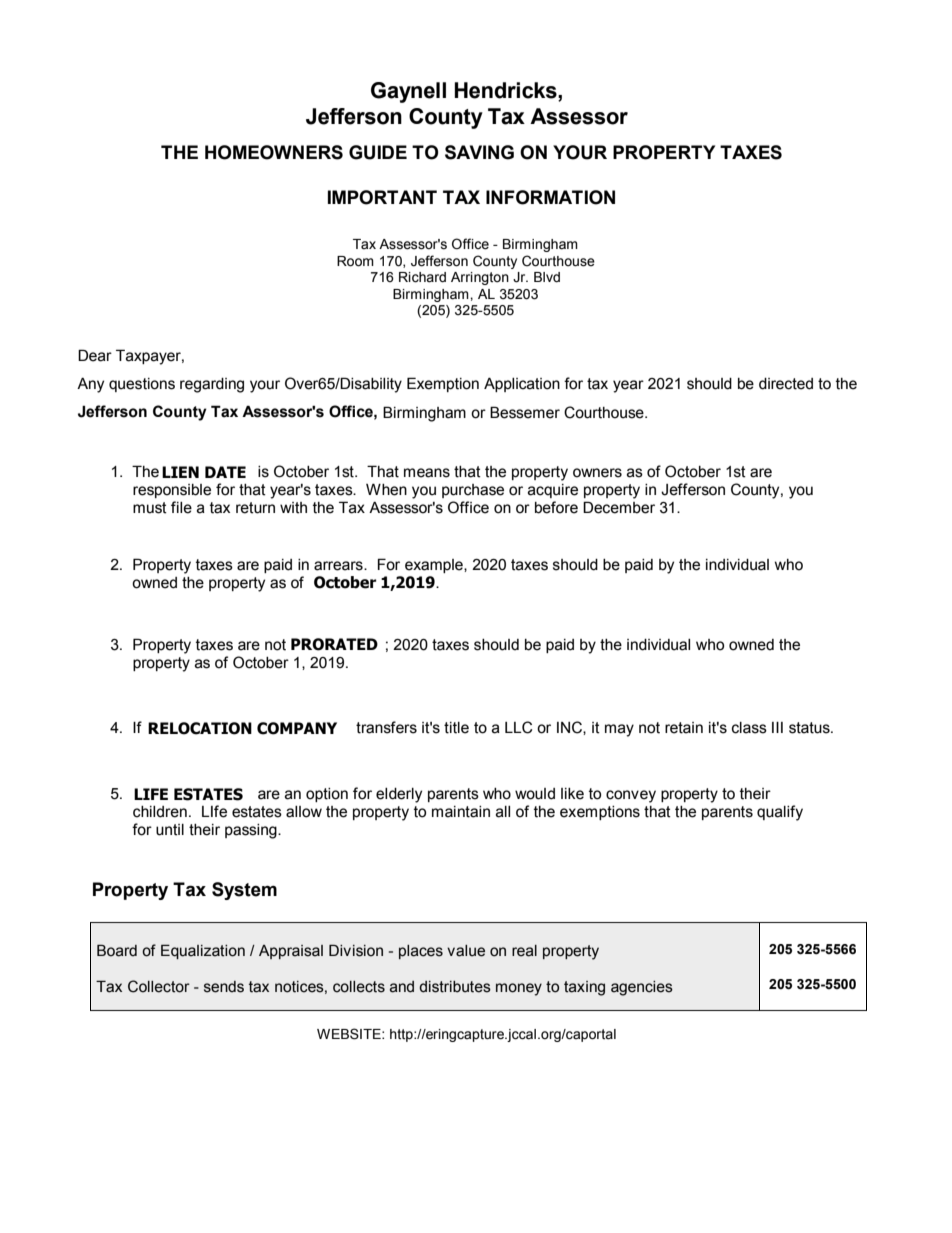  I want to click on title, so click(456, 728).
